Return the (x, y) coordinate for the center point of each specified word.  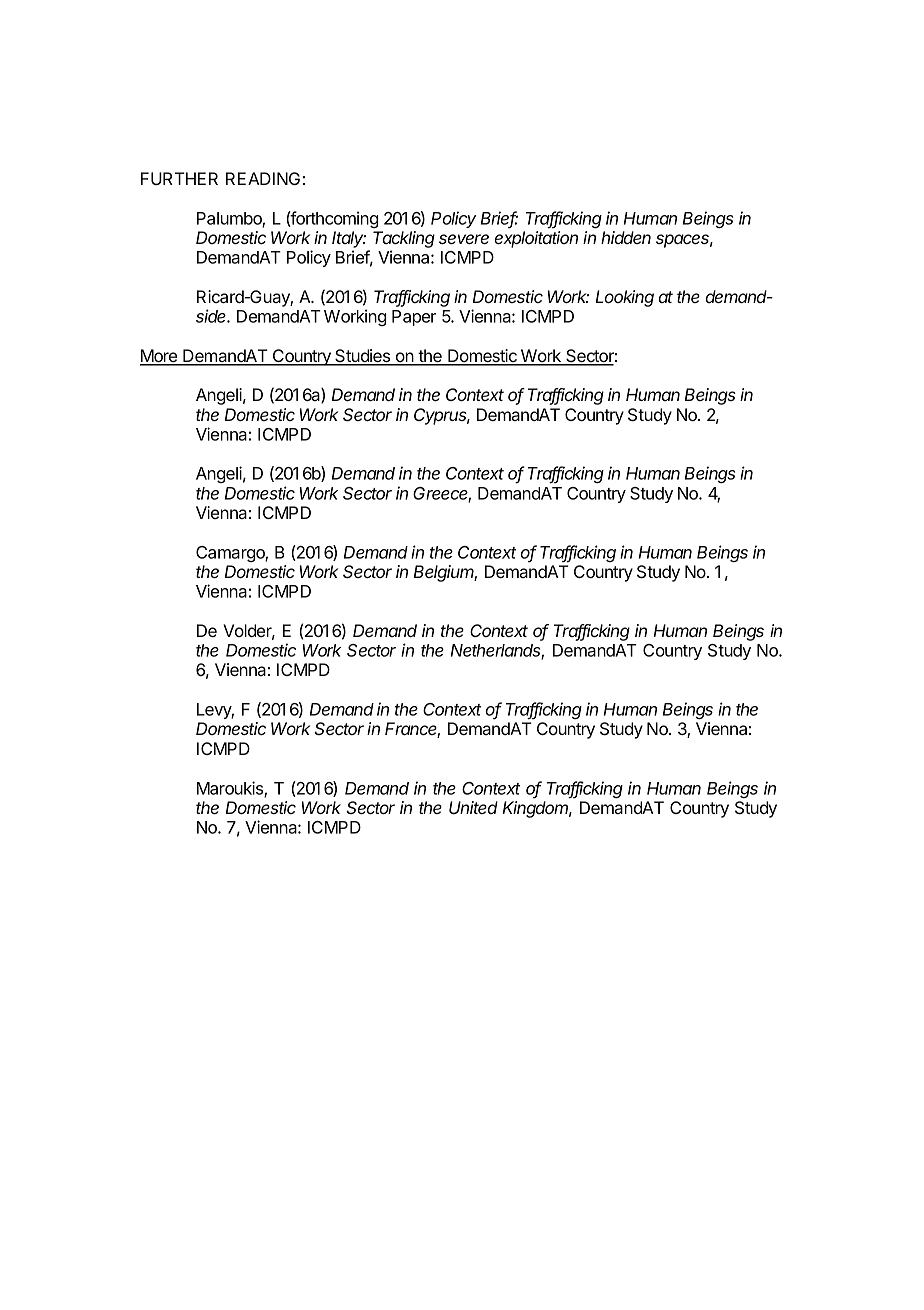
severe (464, 239)
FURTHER (179, 178)
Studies (363, 357)
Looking (625, 298)
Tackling (404, 239)
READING (263, 178)
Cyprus (442, 416)
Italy (349, 239)
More (160, 357)
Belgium (445, 573)
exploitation (536, 239)
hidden (626, 237)
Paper (414, 318)
